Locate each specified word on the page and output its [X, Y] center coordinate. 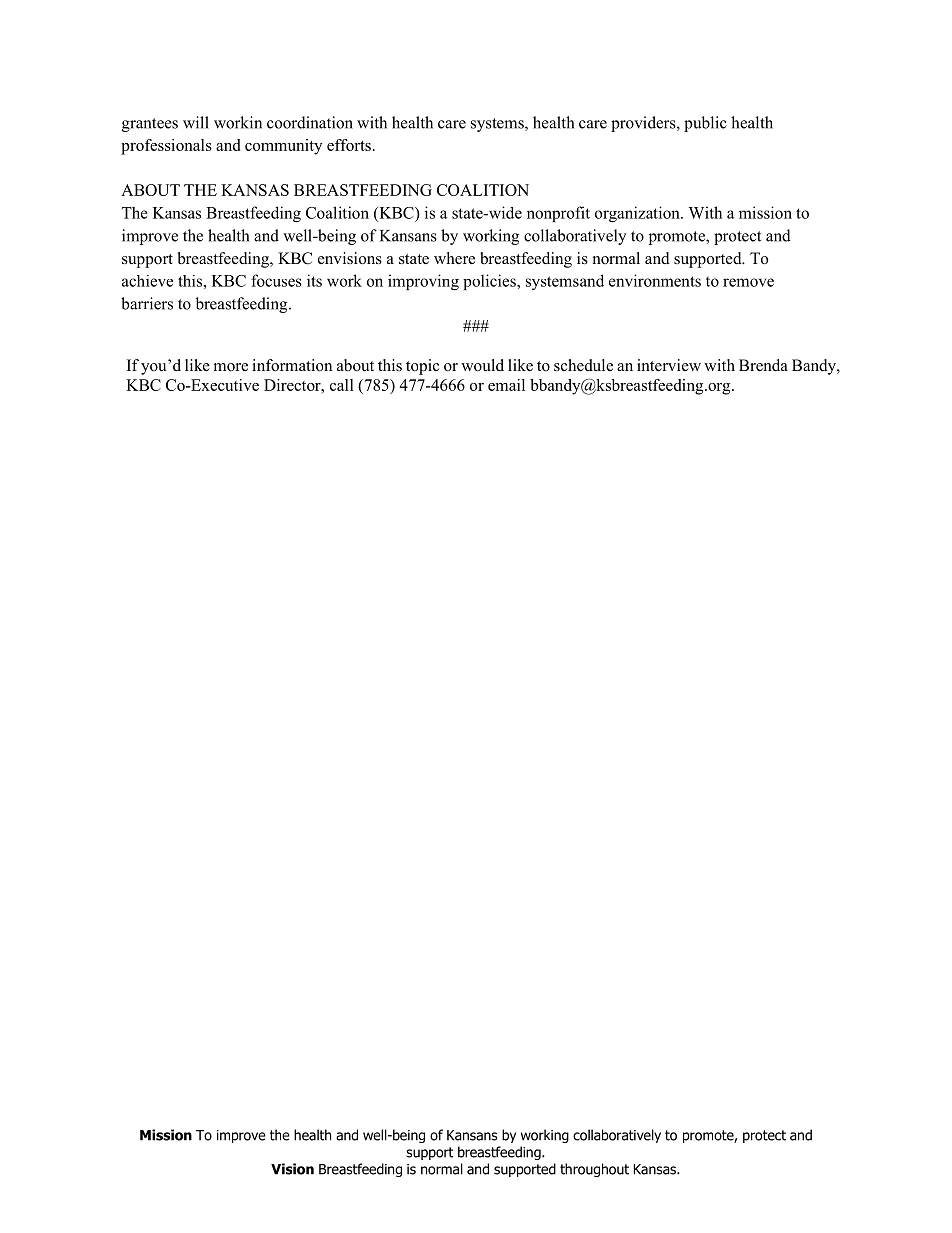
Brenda [763, 365]
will [196, 122]
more [231, 367]
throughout [594, 1170]
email [506, 385]
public [705, 124]
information [292, 365]
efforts [349, 145]
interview [669, 365]
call [342, 385]
